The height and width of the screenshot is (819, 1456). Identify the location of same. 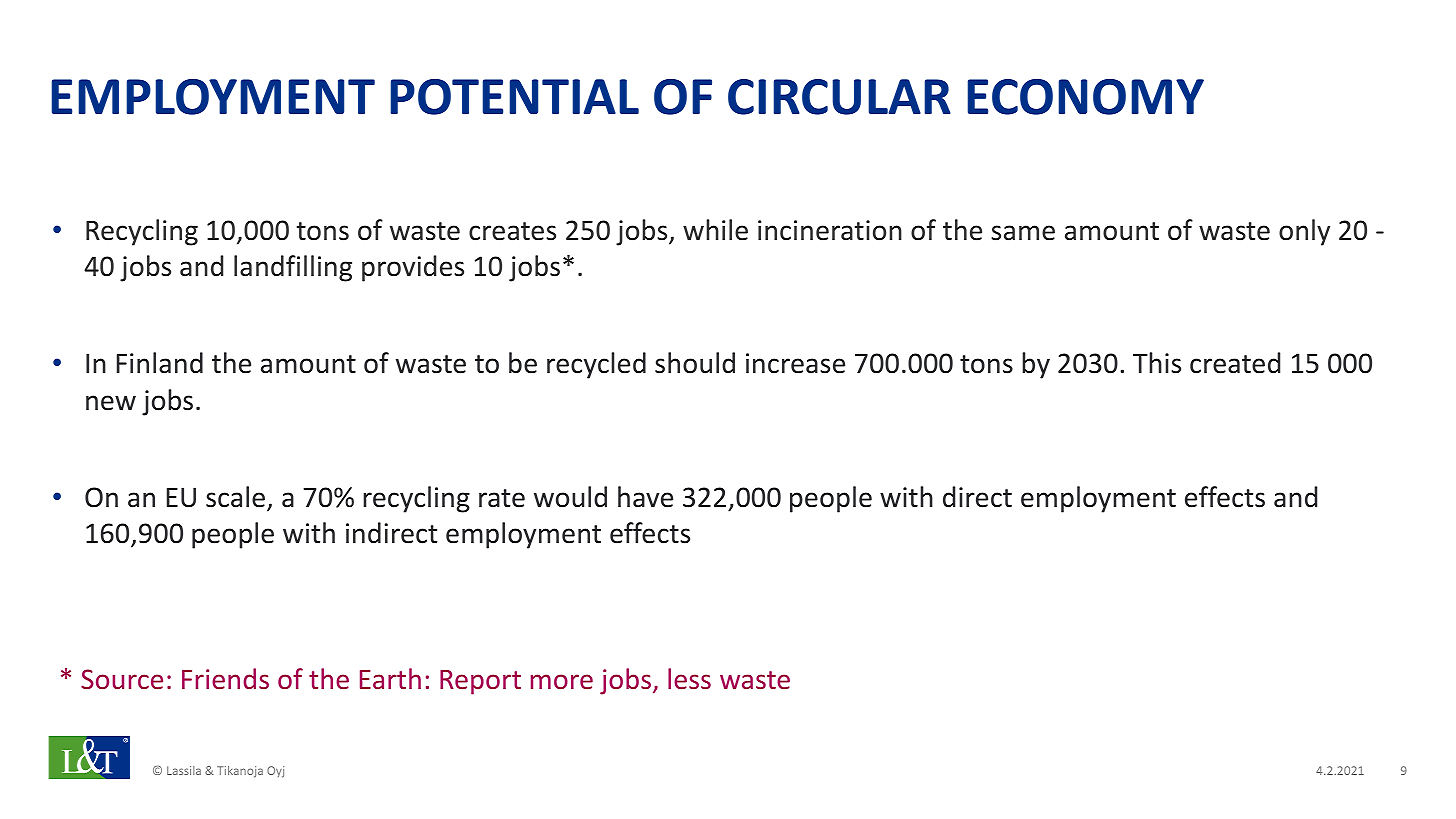
(1023, 233).
